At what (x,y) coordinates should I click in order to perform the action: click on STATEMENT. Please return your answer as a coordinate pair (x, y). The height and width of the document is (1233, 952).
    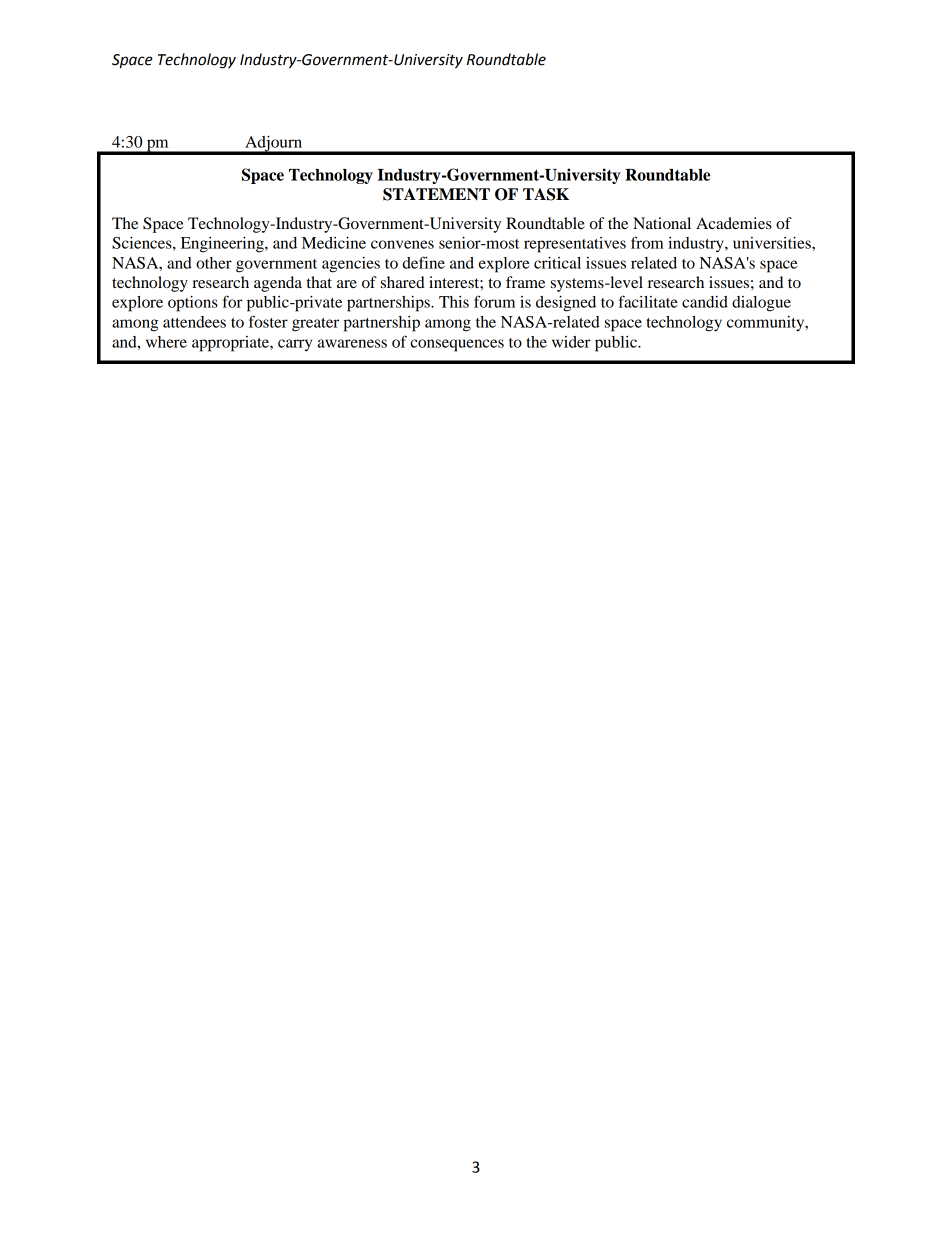
    Looking at the image, I should click on (436, 194).
